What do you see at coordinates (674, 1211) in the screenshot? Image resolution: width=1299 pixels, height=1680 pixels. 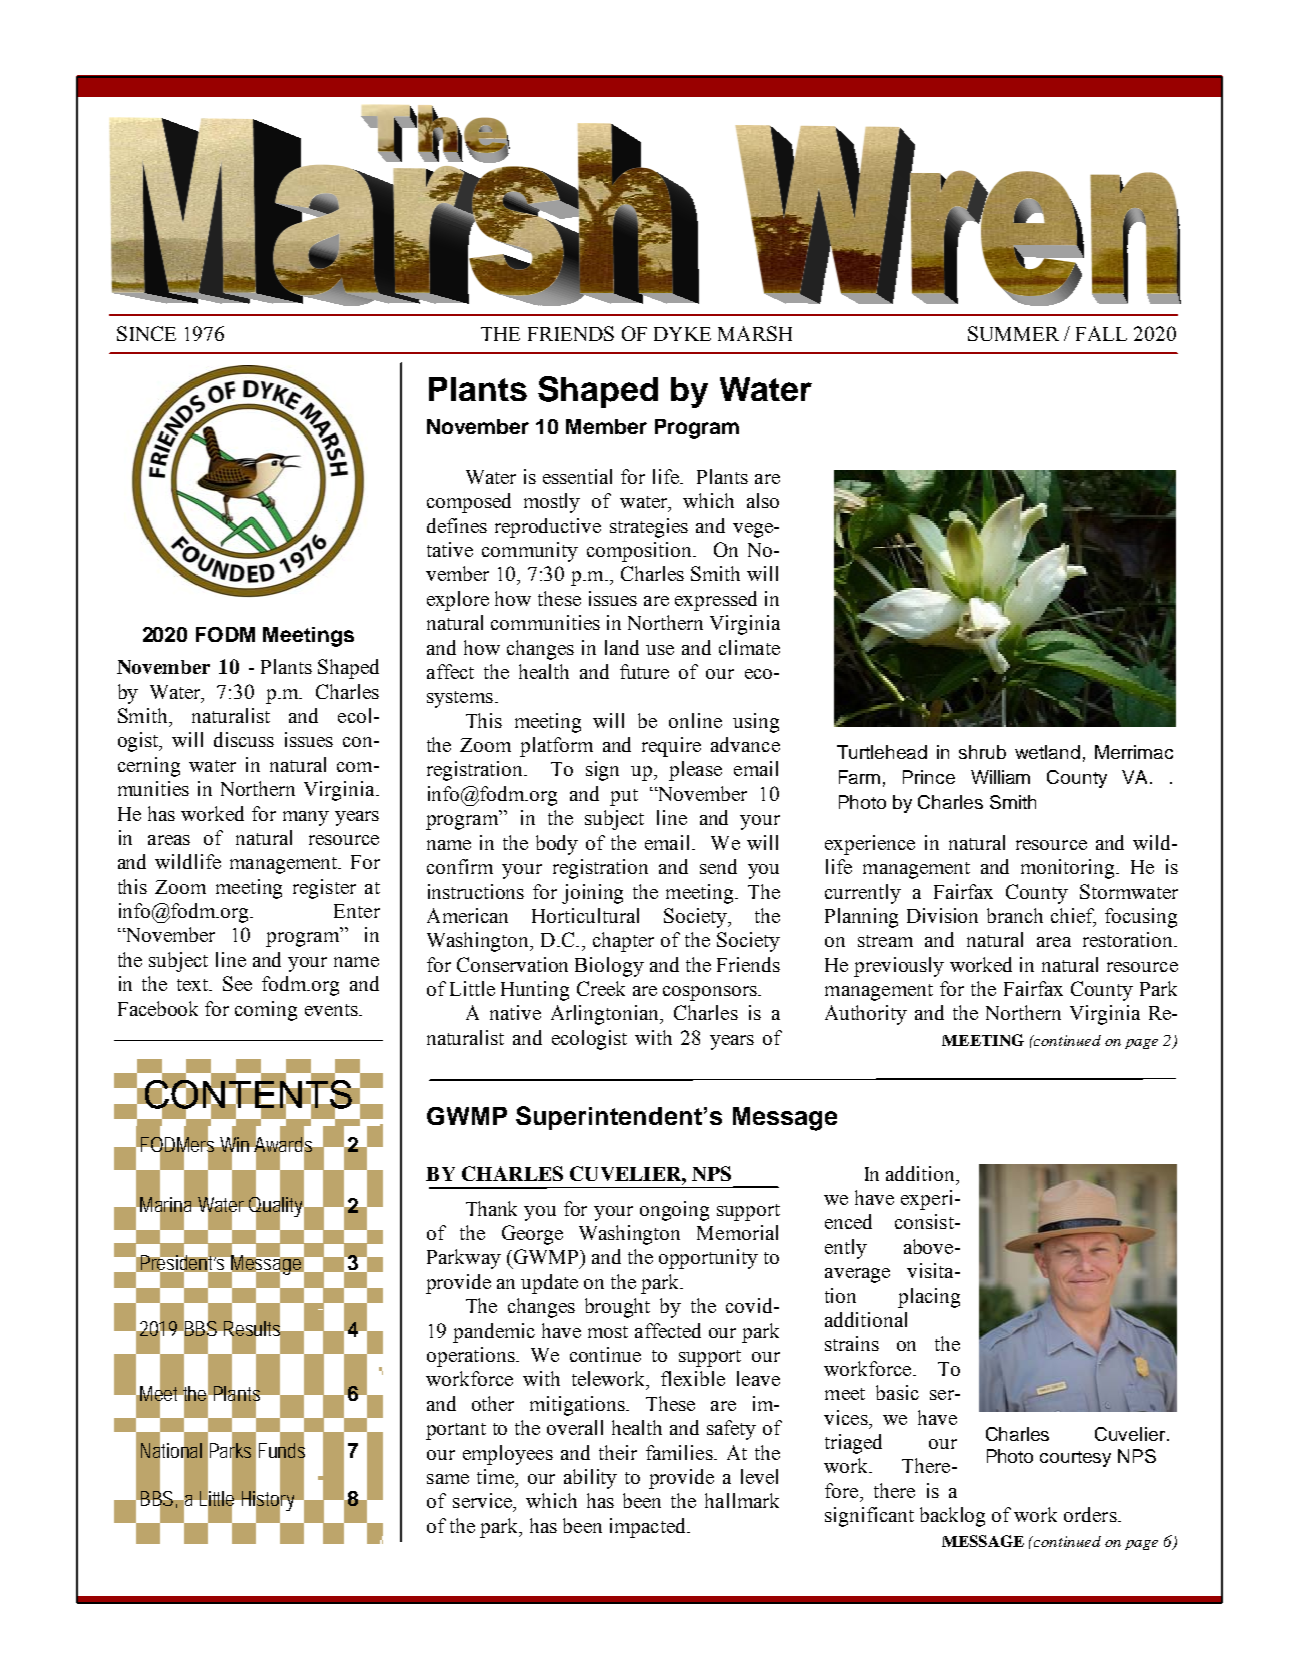 I see `ongoing` at bounding box center [674, 1211].
